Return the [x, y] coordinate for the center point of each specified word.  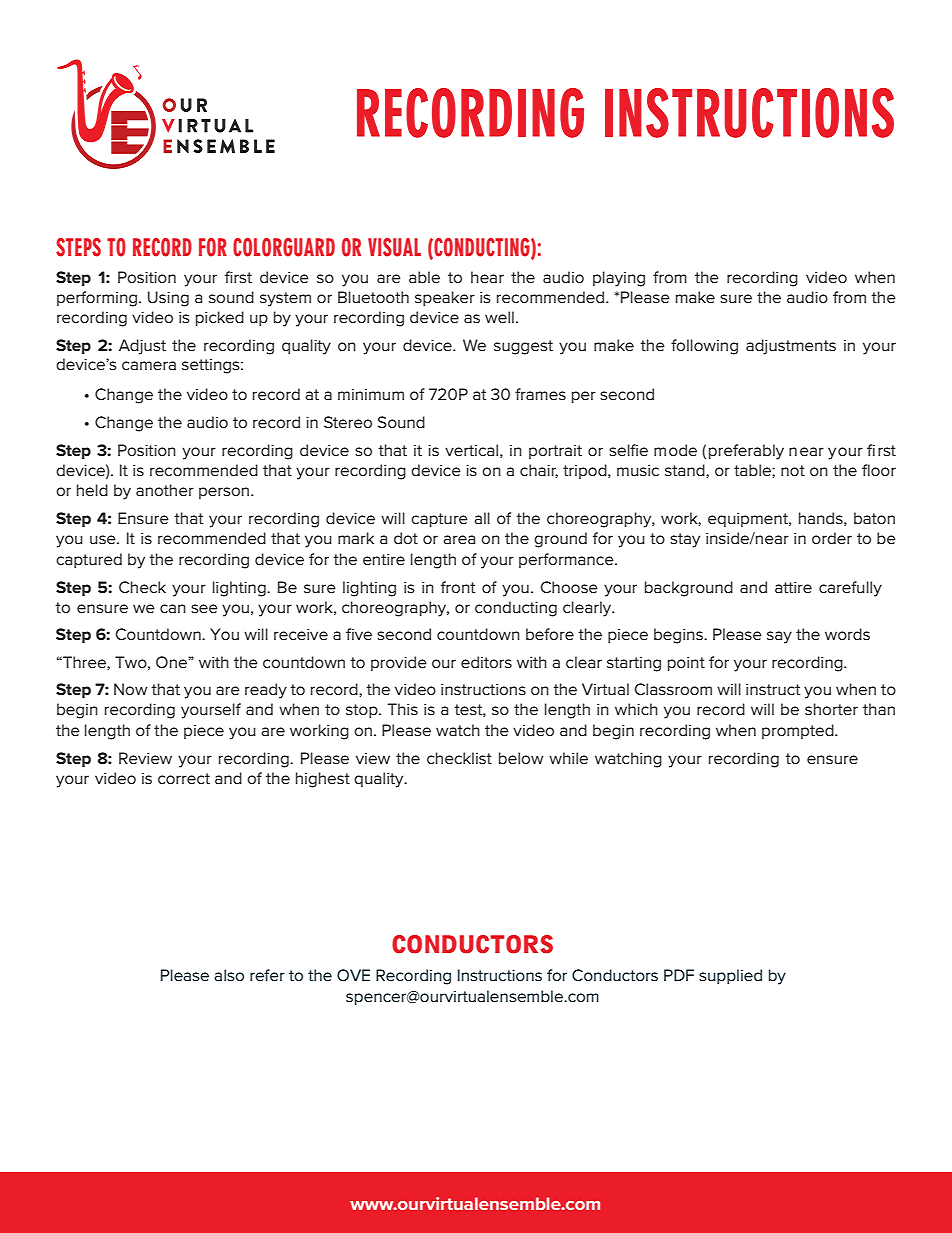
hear [487, 277]
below [521, 758]
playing [619, 279]
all [482, 518]
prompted [799, 731]
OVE [353, 975]
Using [168, 299]
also [229, 975]
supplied [730, 976]
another [165, 490]
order [832, 538]
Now [131, 689]
